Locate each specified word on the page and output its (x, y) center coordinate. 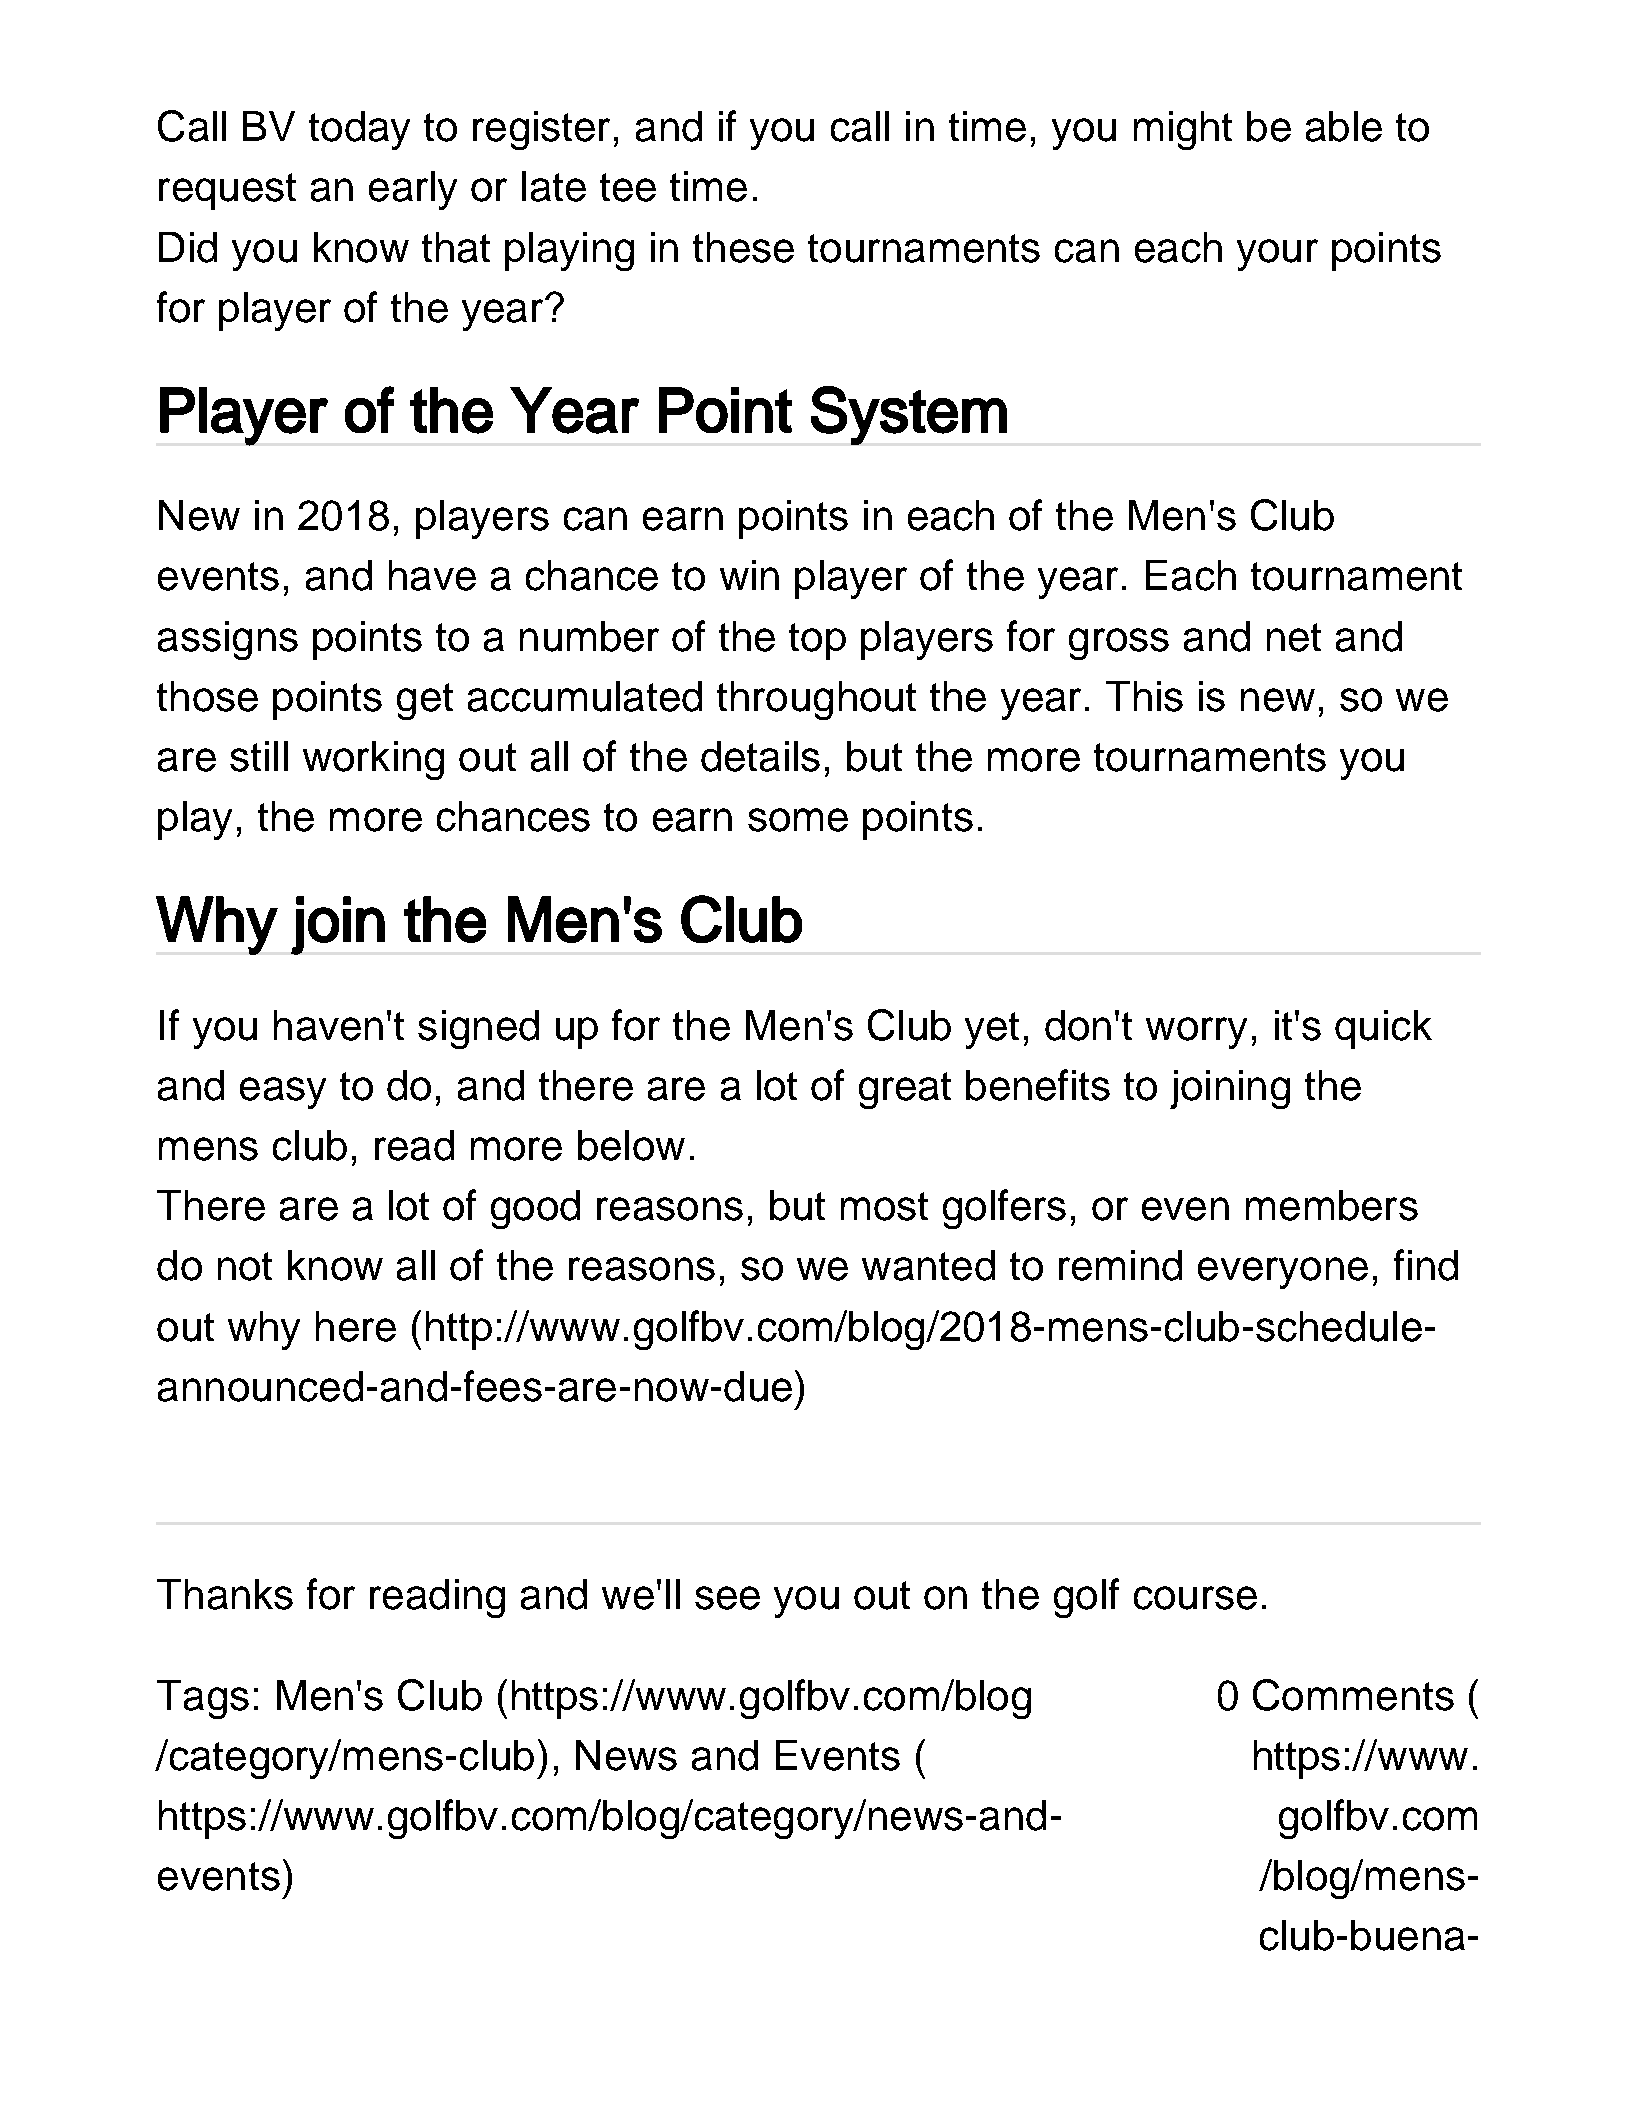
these (743, 247)
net (1294, 637)
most (884, 1206)
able (1344, 126)
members (1332, 1205)
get (425, 701)
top (817, 641)
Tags (203, 1699)
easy (283, 1093)
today (359, 130)
